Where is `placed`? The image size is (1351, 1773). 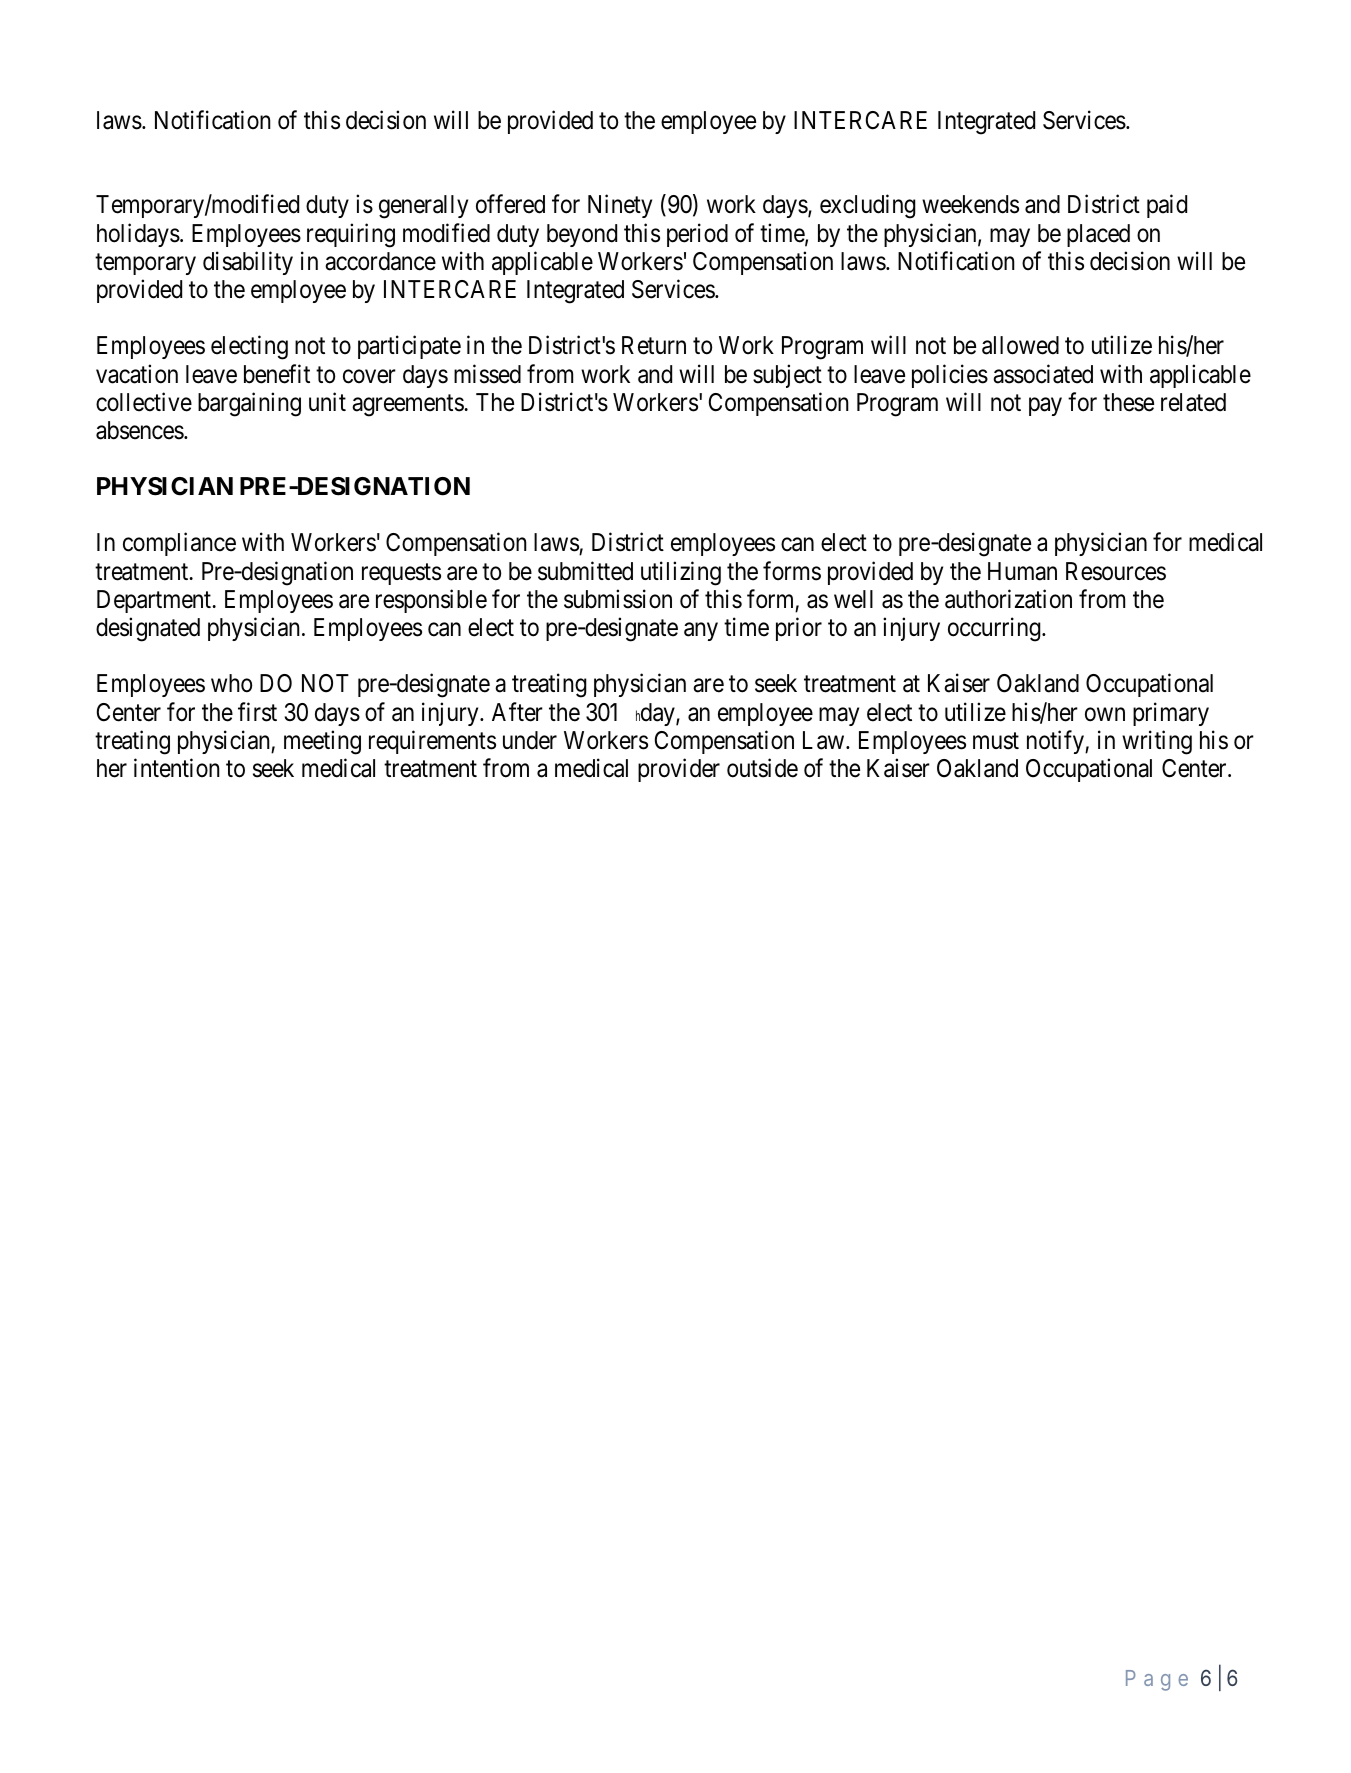 placed is located at coordinates (1098, 235).
